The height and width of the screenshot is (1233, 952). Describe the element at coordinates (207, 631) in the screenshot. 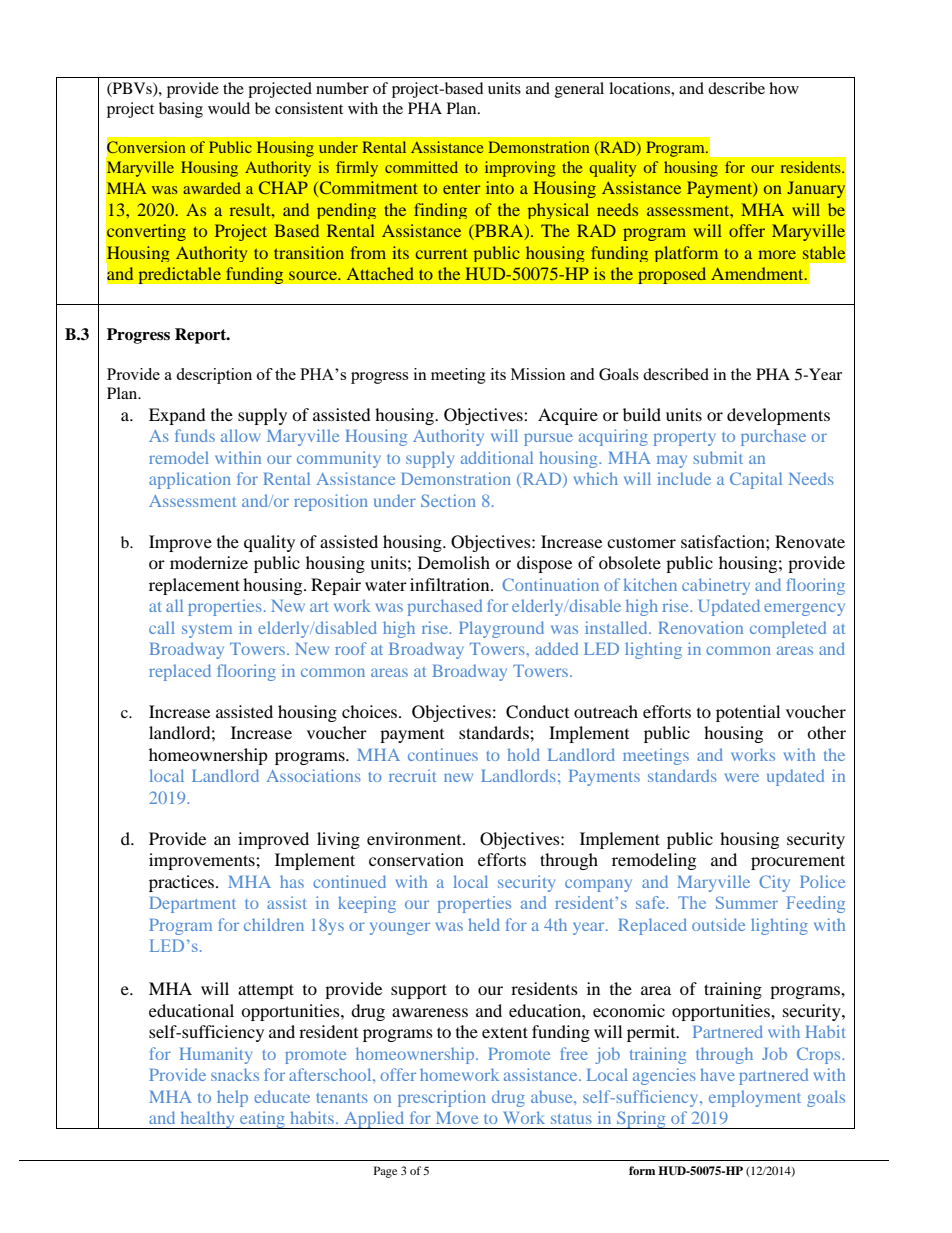

I see `system` at that location.
